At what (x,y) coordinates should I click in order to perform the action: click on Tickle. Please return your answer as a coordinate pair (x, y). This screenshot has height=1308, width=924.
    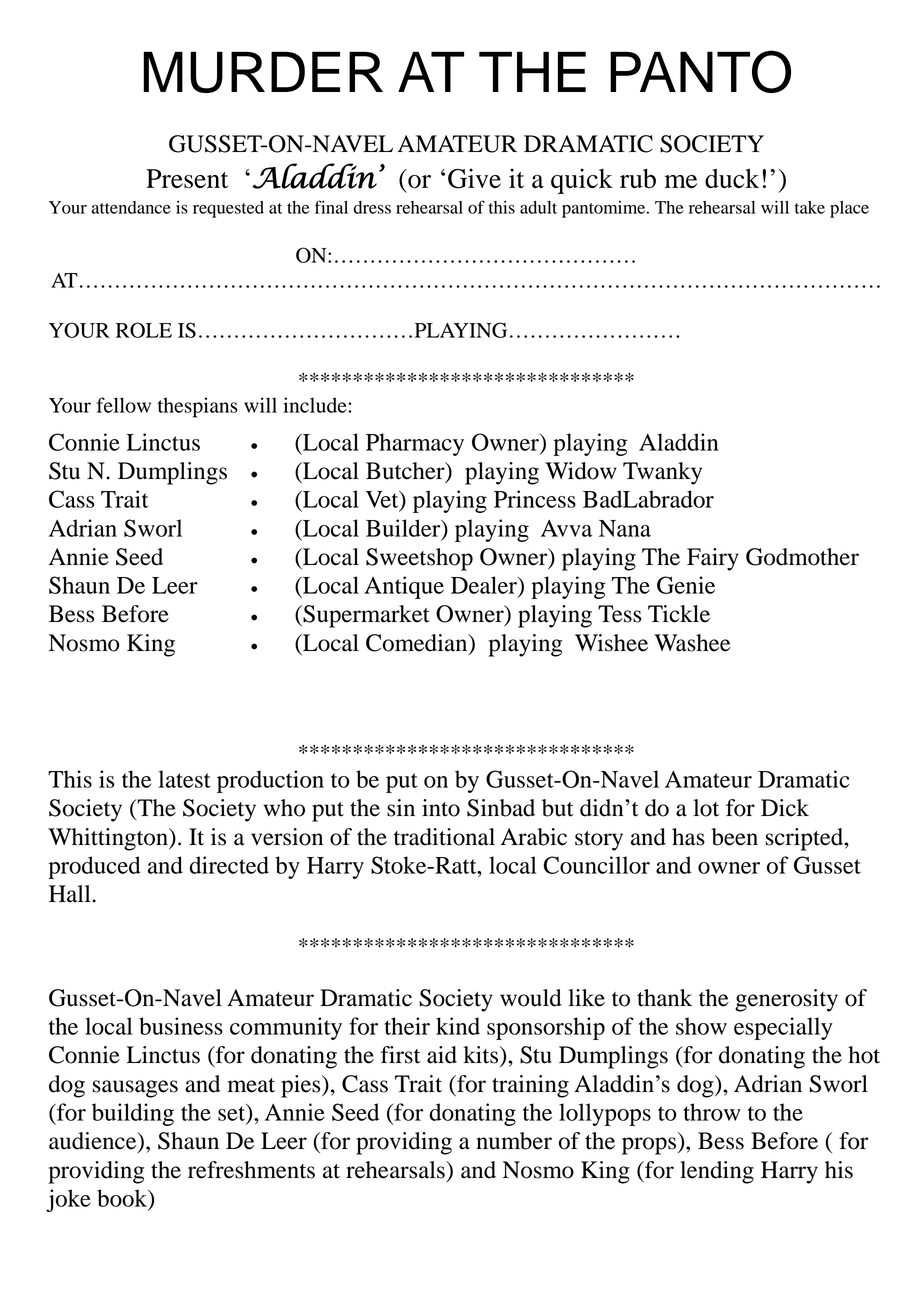
    Looking at the image, I should click on (679, 614).
